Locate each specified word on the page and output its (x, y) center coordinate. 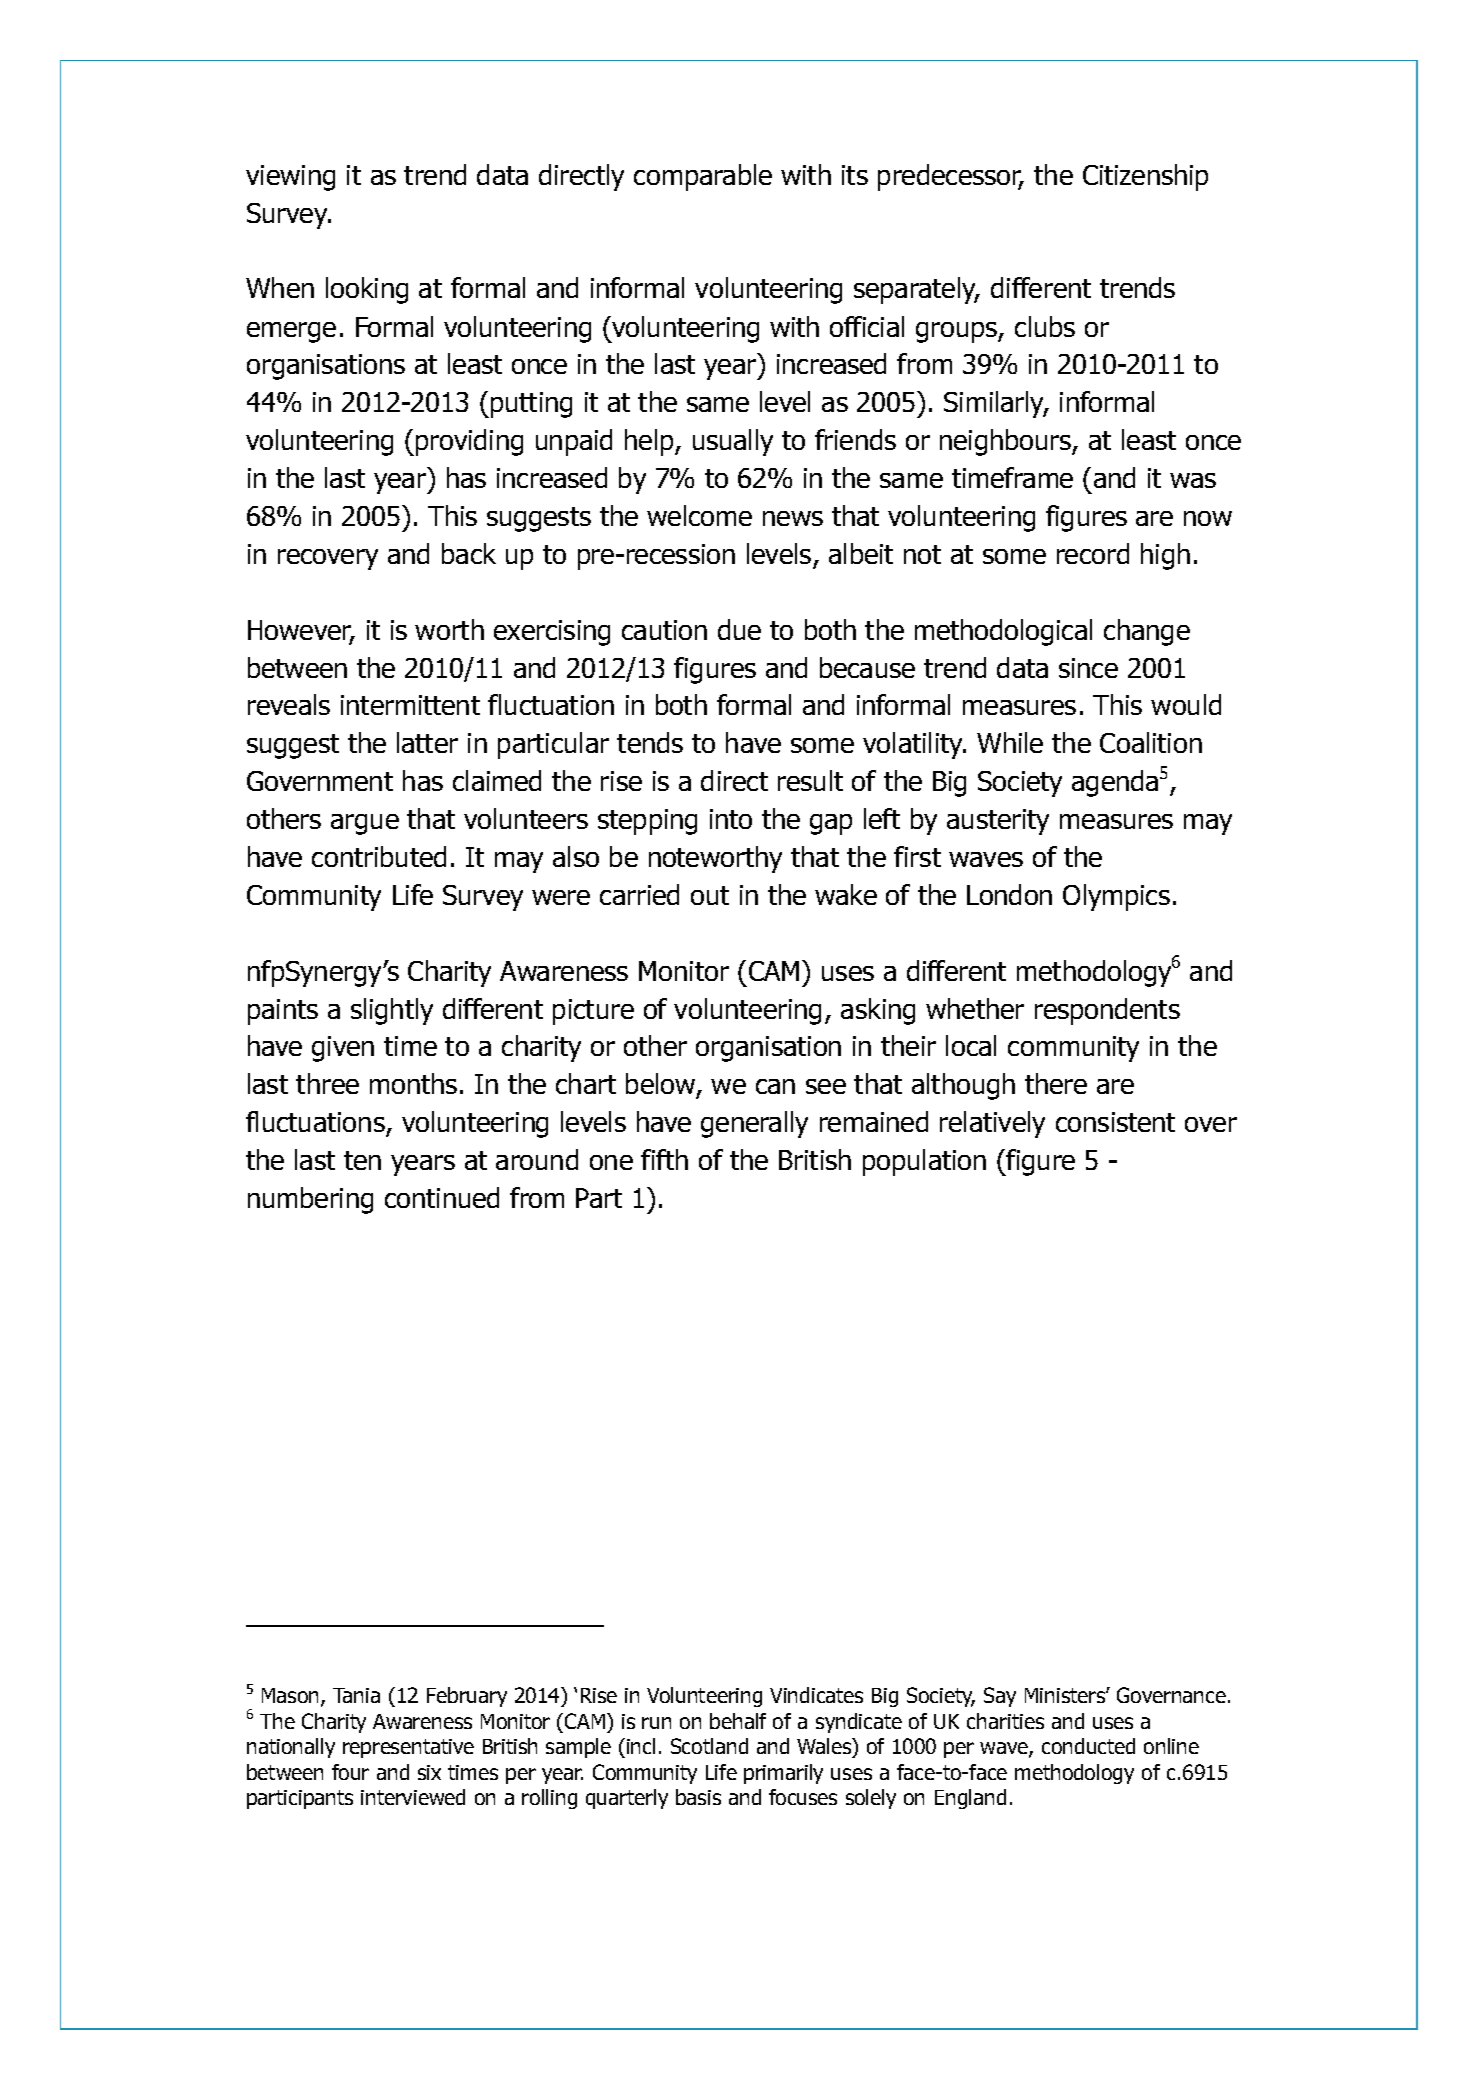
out (710, 895)
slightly (392, 1011)
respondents (1107, 1011)
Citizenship (1145, 177)
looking (367, 290)
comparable (703, 177)
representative (408, 1748)
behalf (738, 1721)
